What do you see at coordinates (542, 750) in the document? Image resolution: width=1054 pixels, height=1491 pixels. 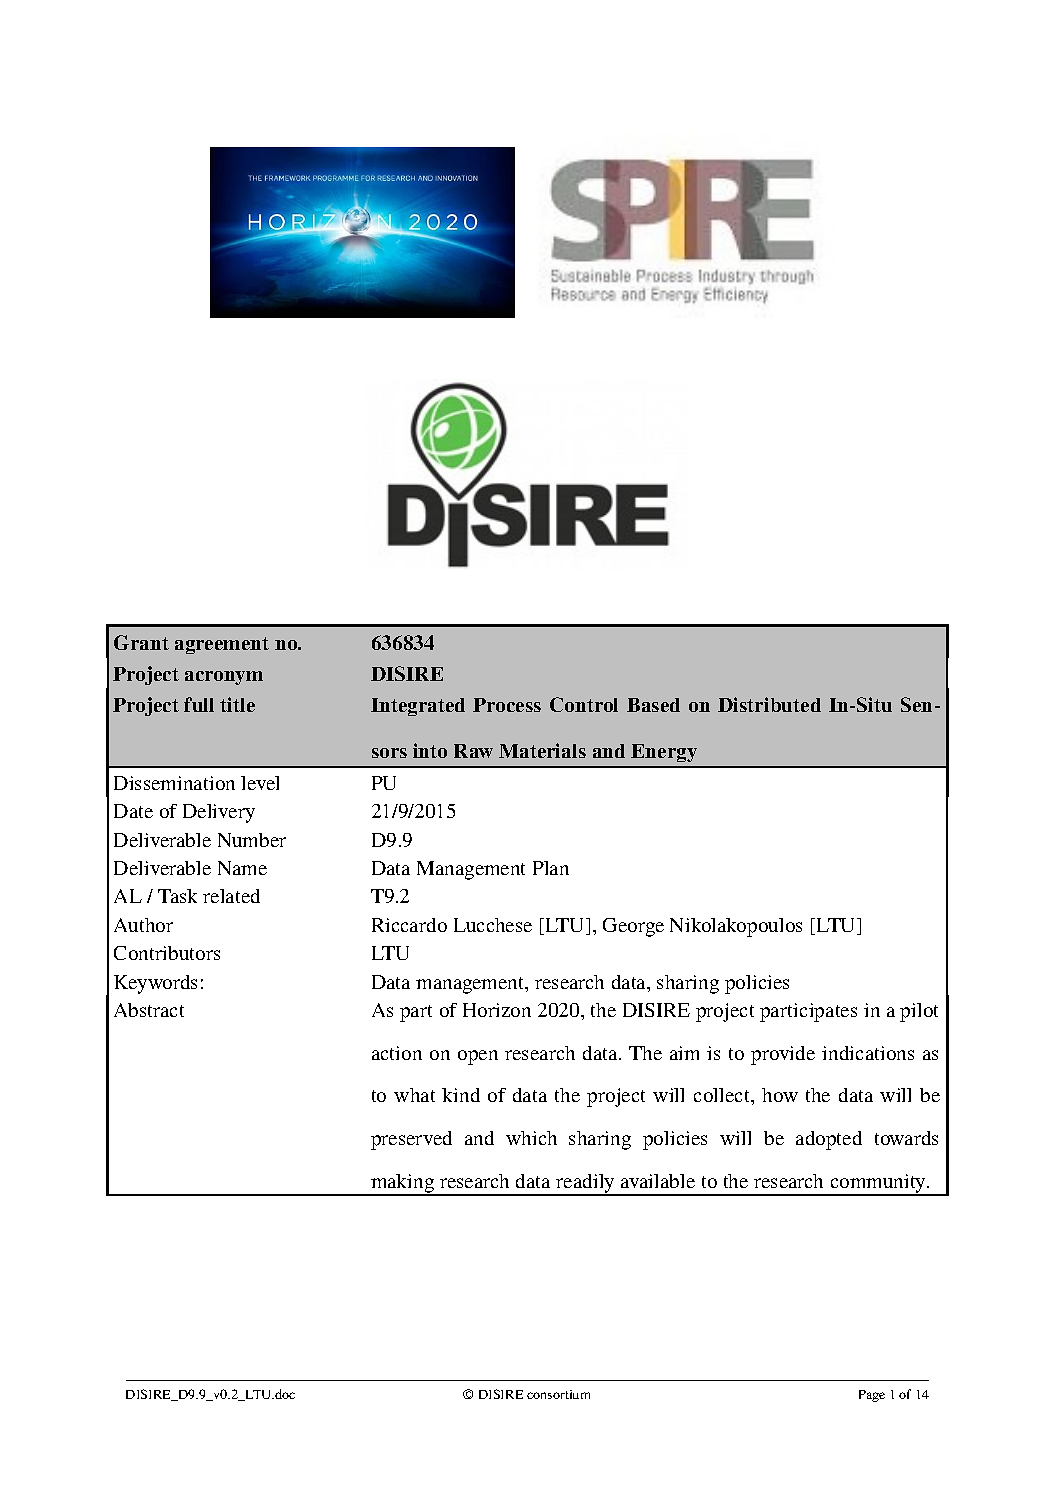 I see `Materials` at bounding box center [542, 750].
